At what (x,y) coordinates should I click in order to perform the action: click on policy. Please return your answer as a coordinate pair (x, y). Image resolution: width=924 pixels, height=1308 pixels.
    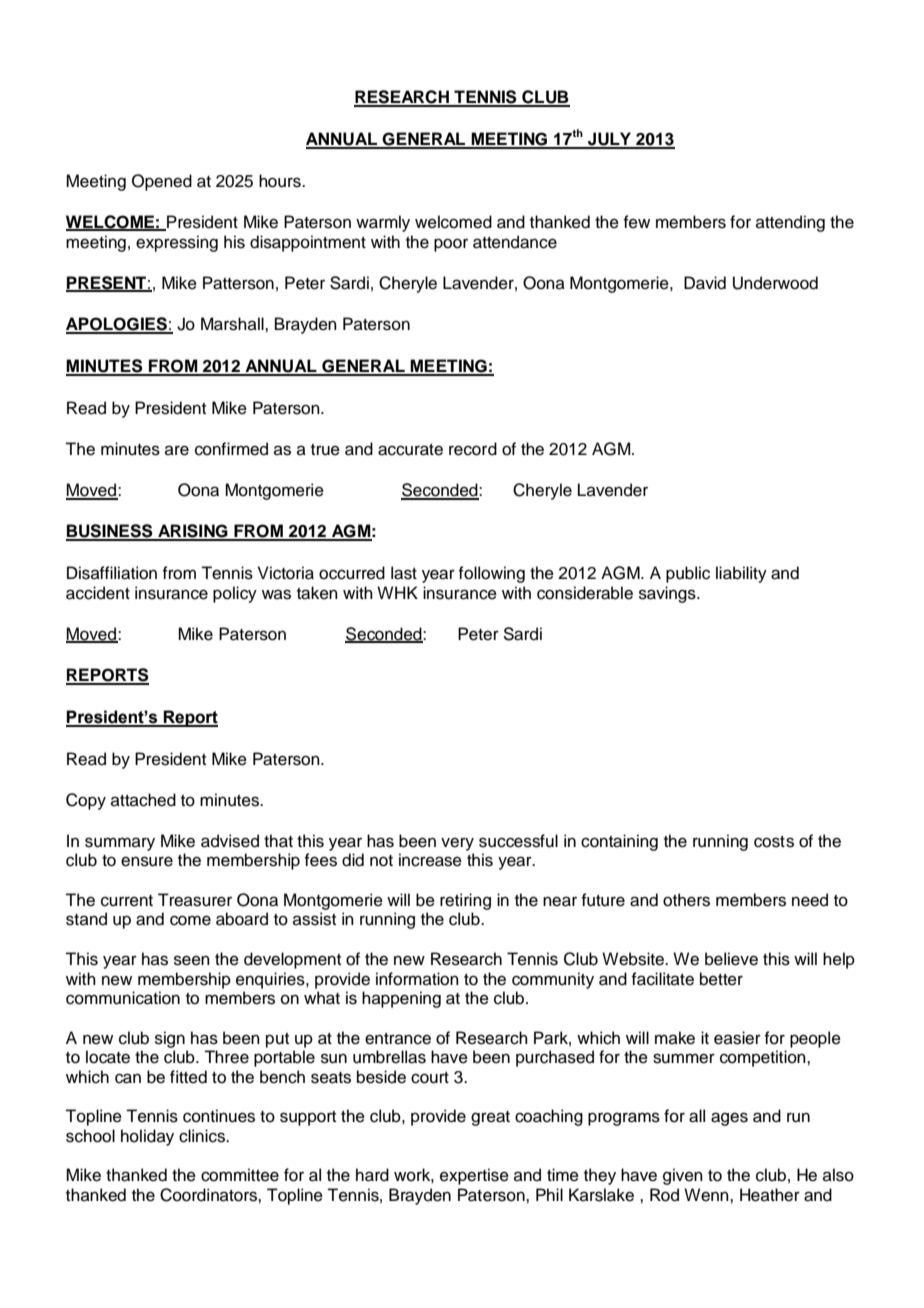
    Looking at the image, I should click on (235, 594).
